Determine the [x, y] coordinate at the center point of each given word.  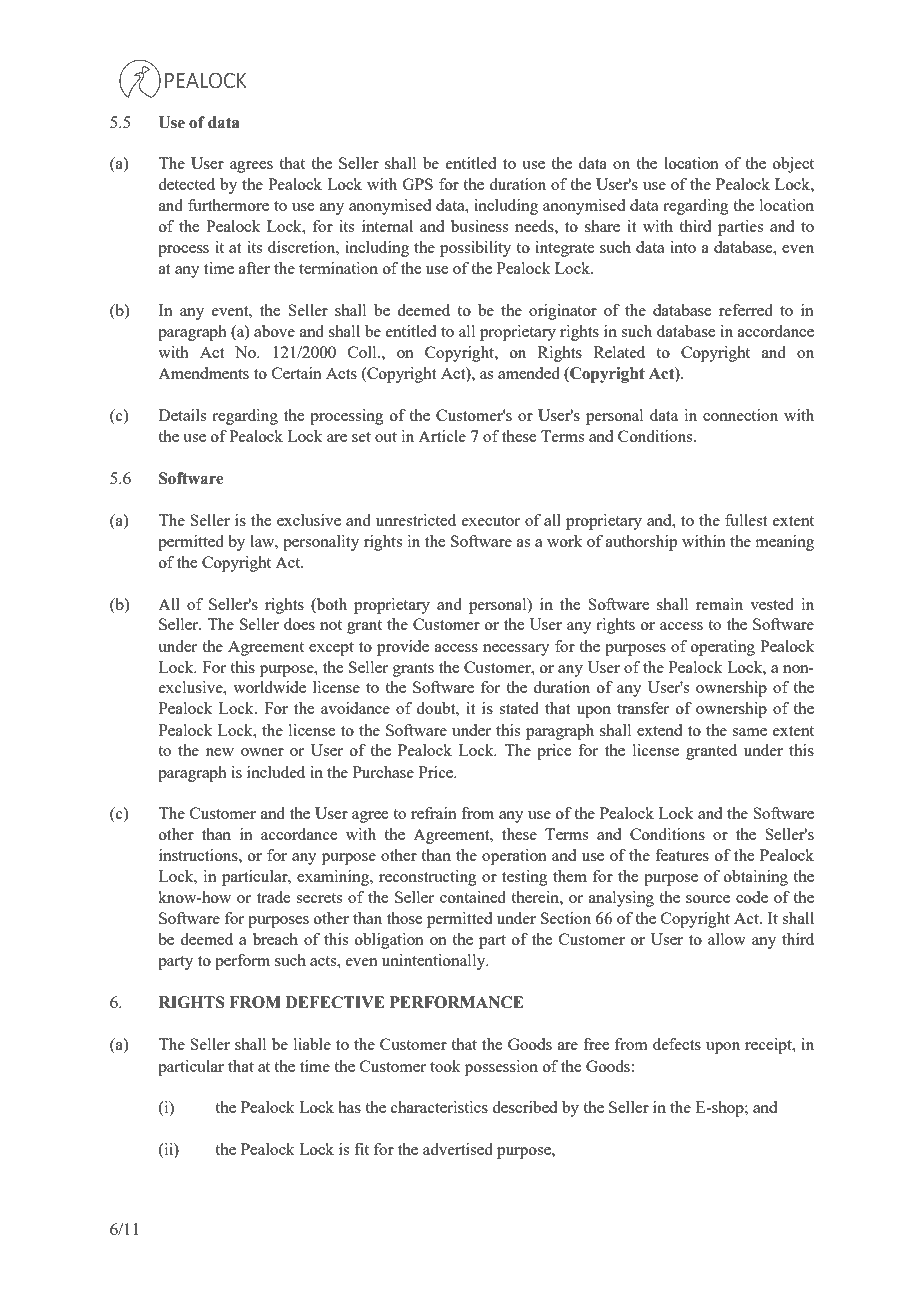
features [682, 855]
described [524, 1107]
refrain [434, 813]
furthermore [228, 205]
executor [491, 521]
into [683, 247]
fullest [746, 520]
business [479, 226]
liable [312, 1044]
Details [182, 415]
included [276, 772]
